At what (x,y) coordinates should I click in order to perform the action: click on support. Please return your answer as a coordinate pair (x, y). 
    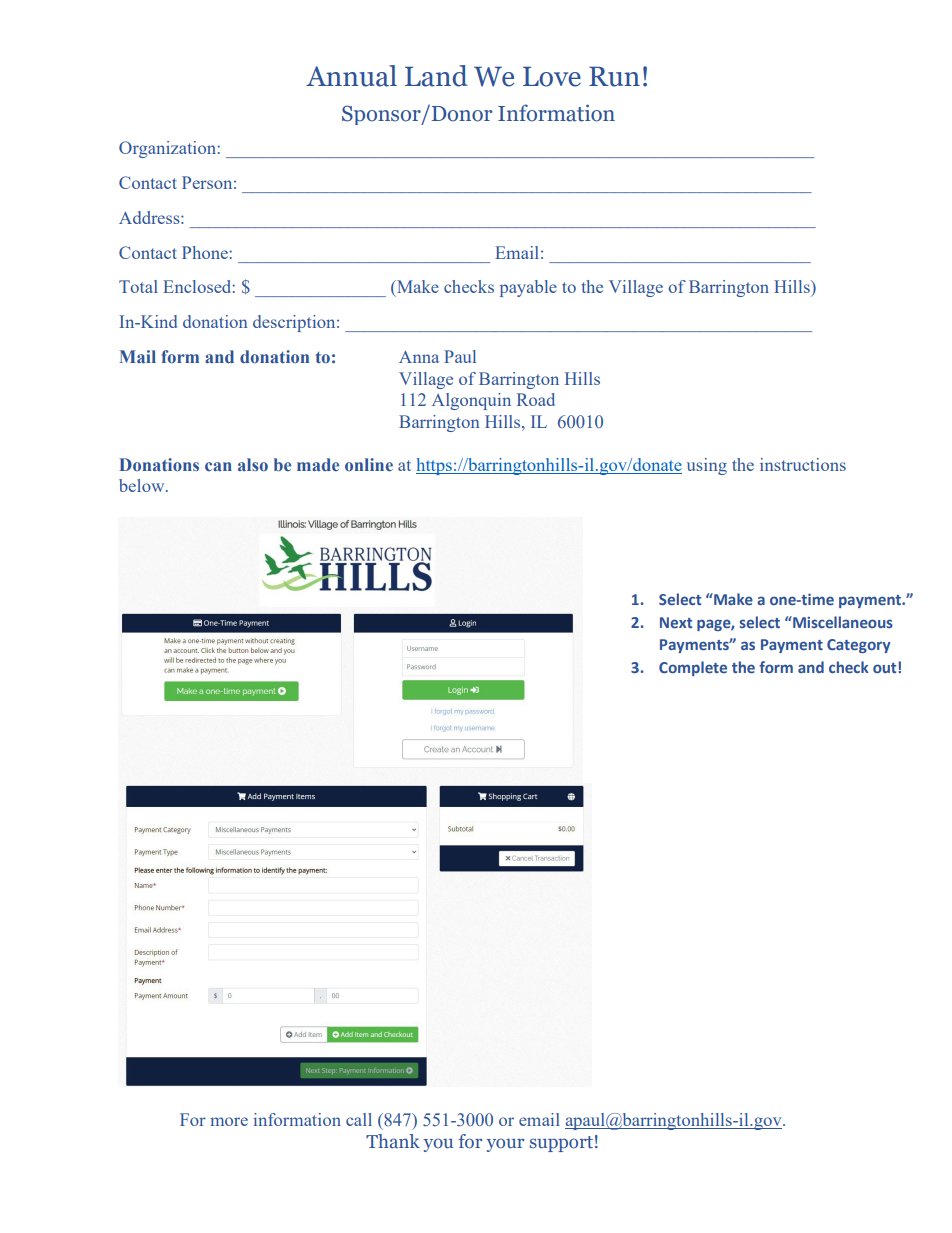
    Looking at the image, I should click on (561, 1144).
